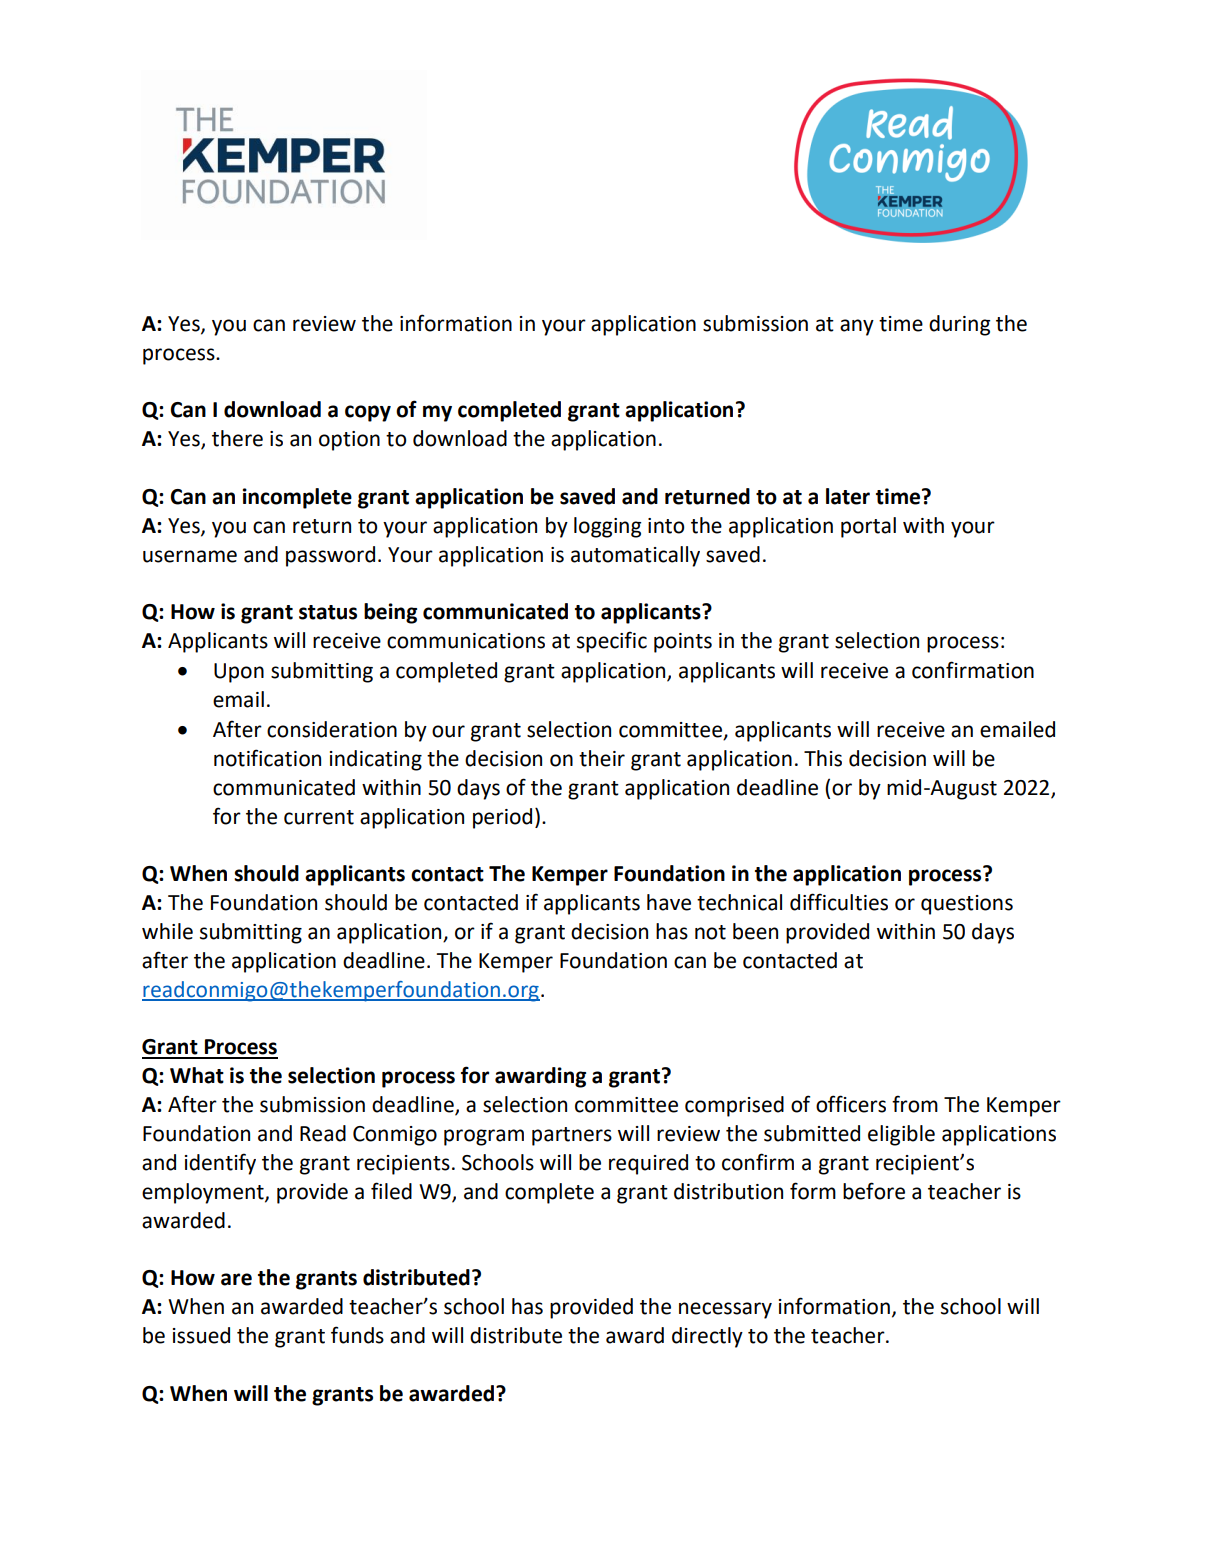  Describe the element at coordinates (725, 1310) in the screenshot. I see `necessary` at that location.
